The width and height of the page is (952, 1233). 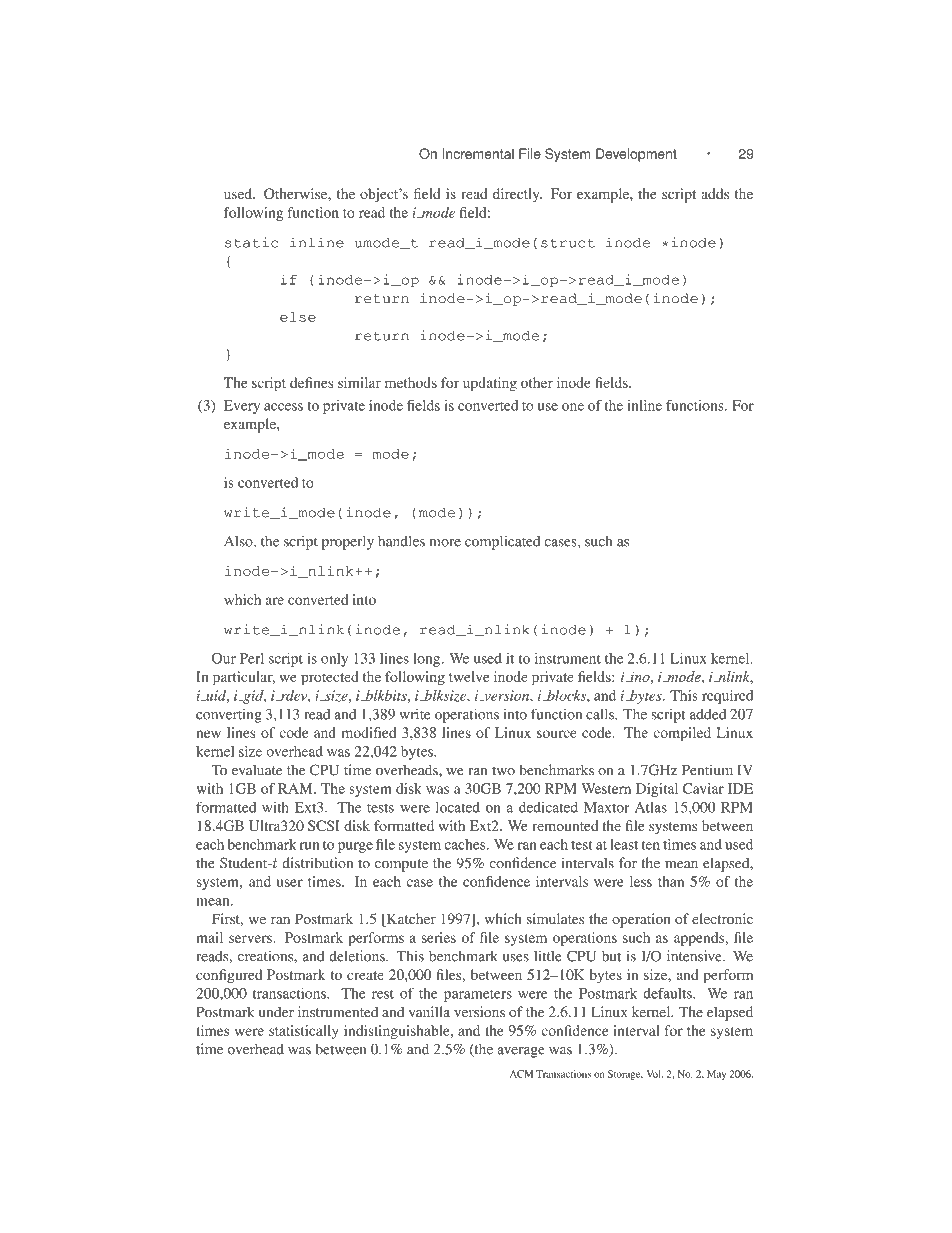 What do you see at coordinates (303, 1032) in the page?
I see `statistically` at bounding box center [303, 1032].
